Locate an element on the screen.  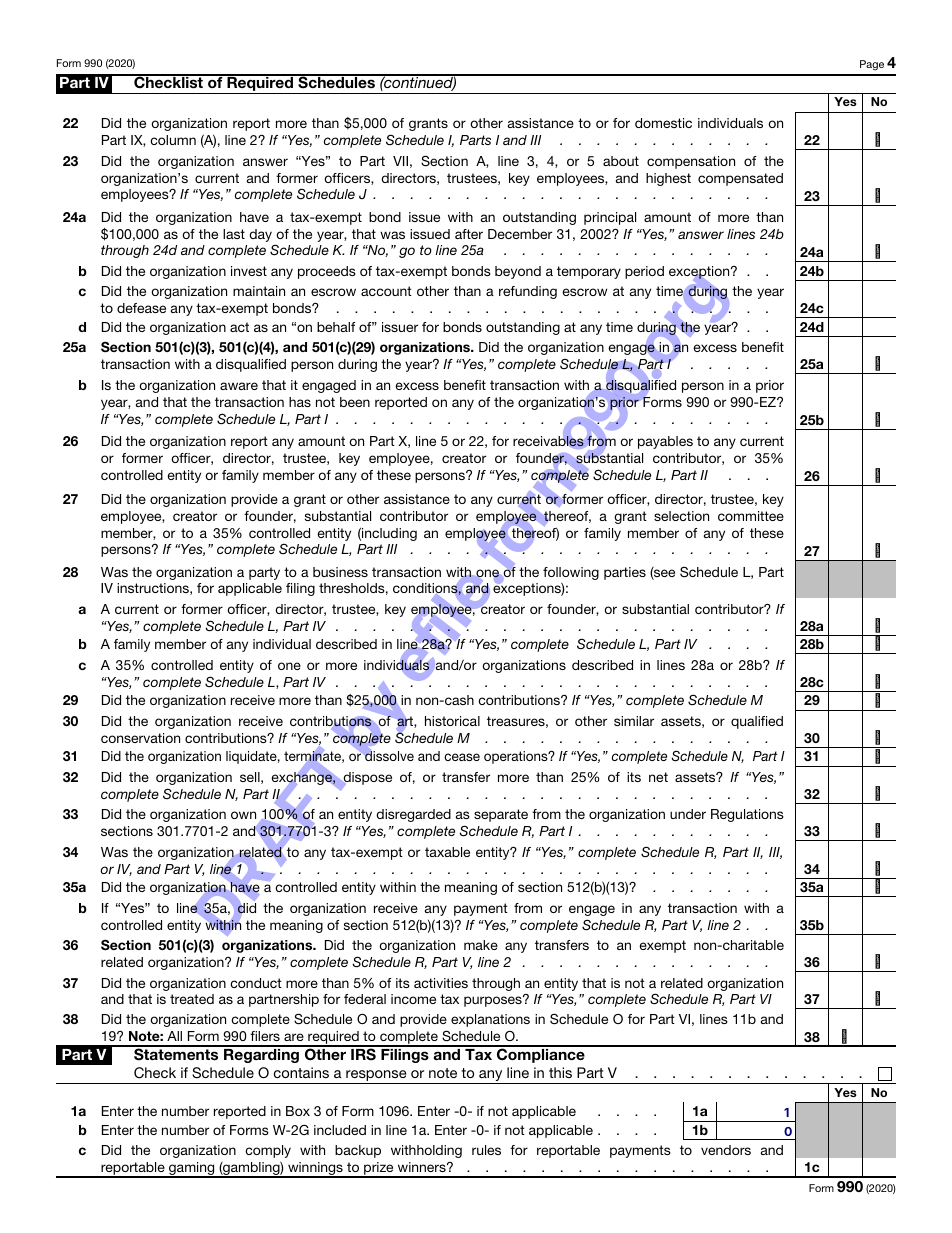
about is located at coordinates (621, 161).
